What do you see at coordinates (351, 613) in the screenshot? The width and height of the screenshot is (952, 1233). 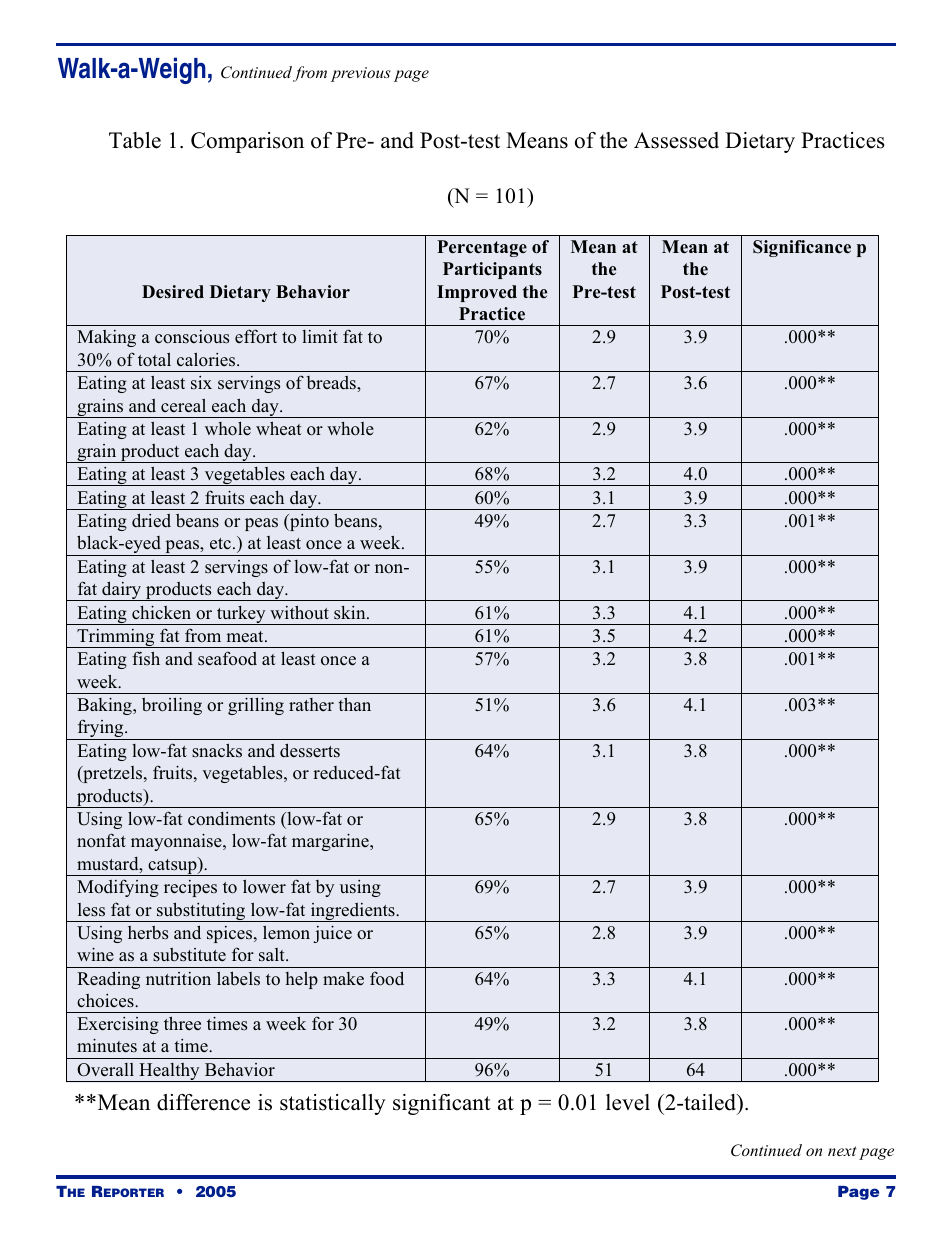 I see `skin` at bounding box center [351, 613].
